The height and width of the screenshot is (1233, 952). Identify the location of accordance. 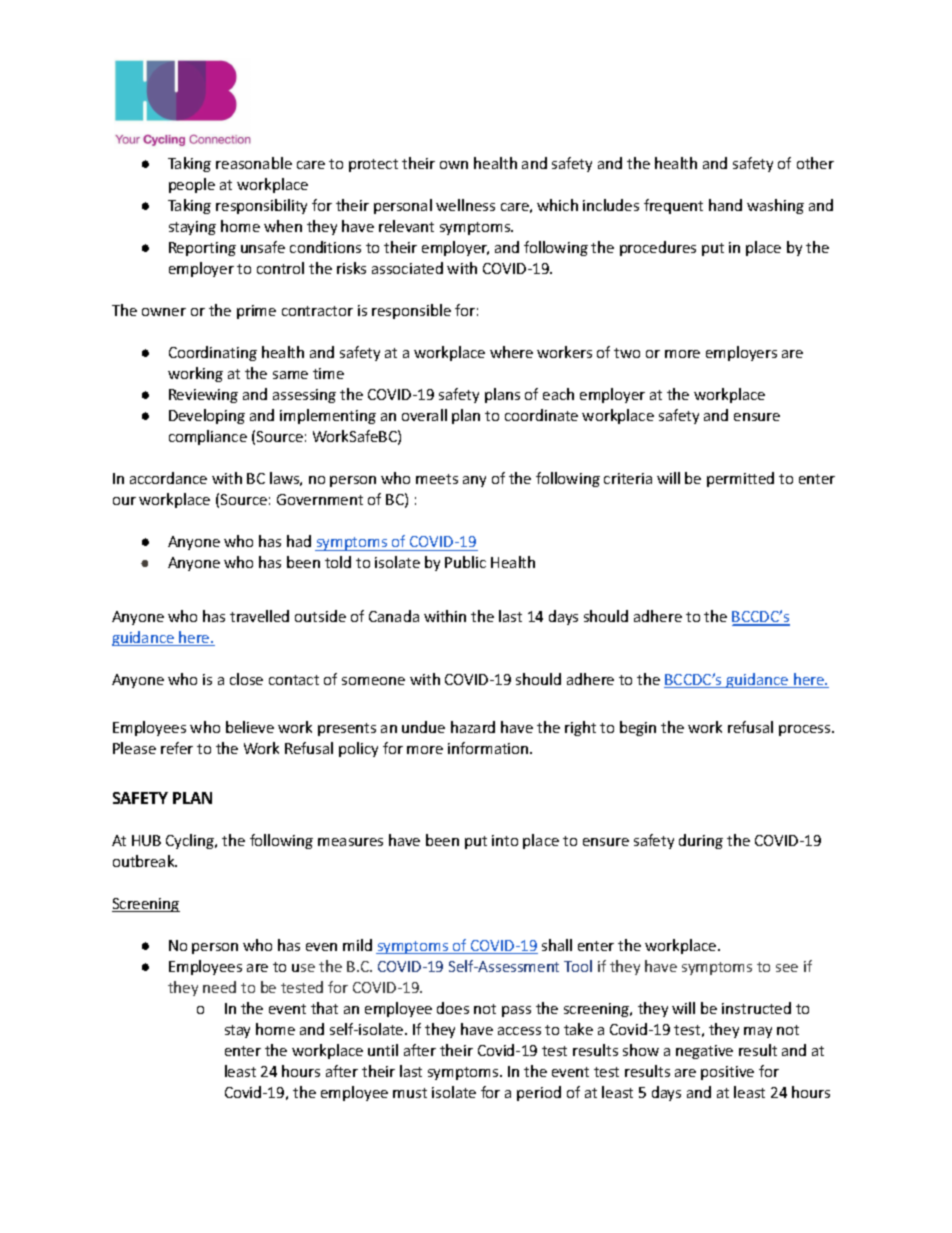
(168, 478).
